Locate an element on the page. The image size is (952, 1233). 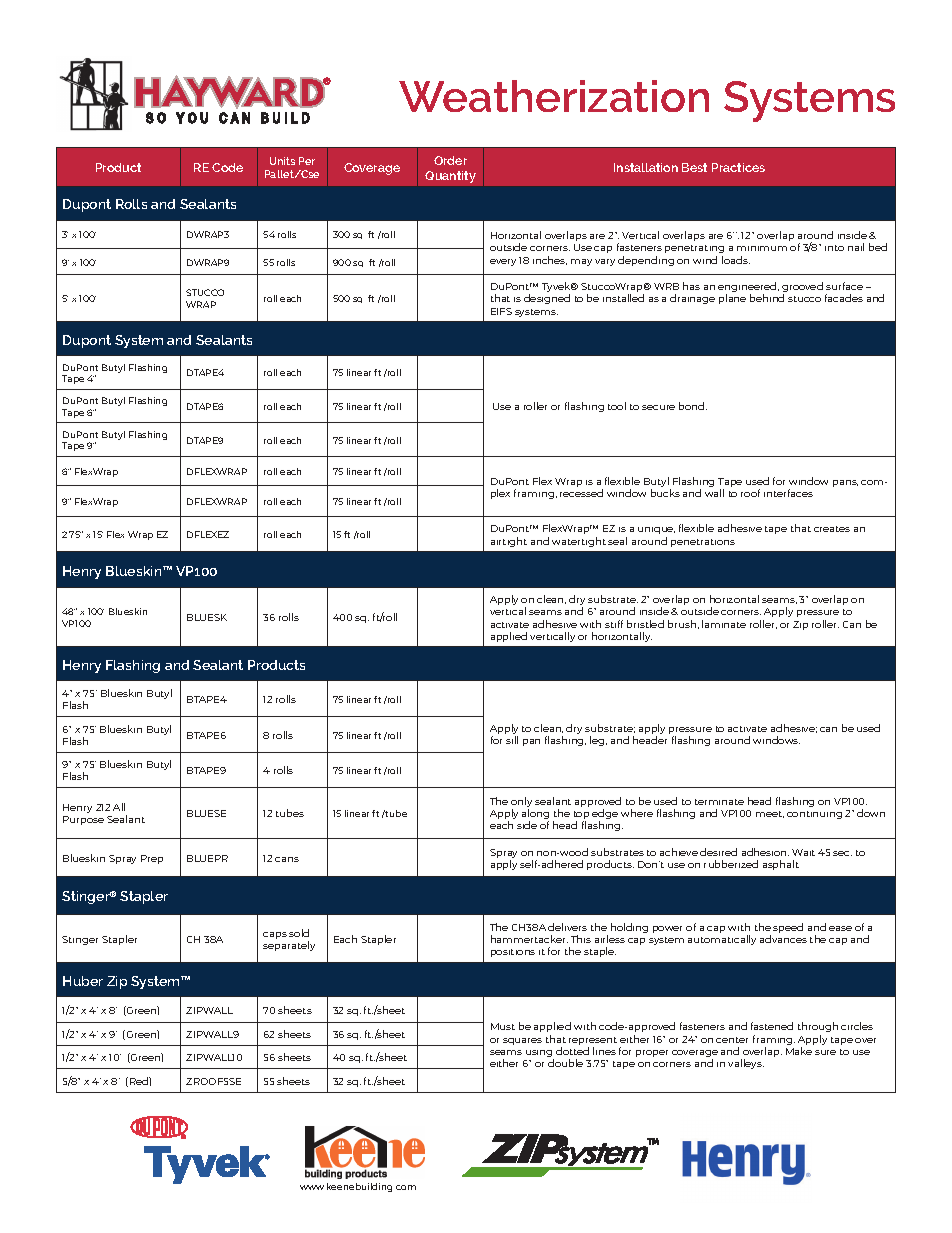
Huber is located at coordinates (83, 981).
